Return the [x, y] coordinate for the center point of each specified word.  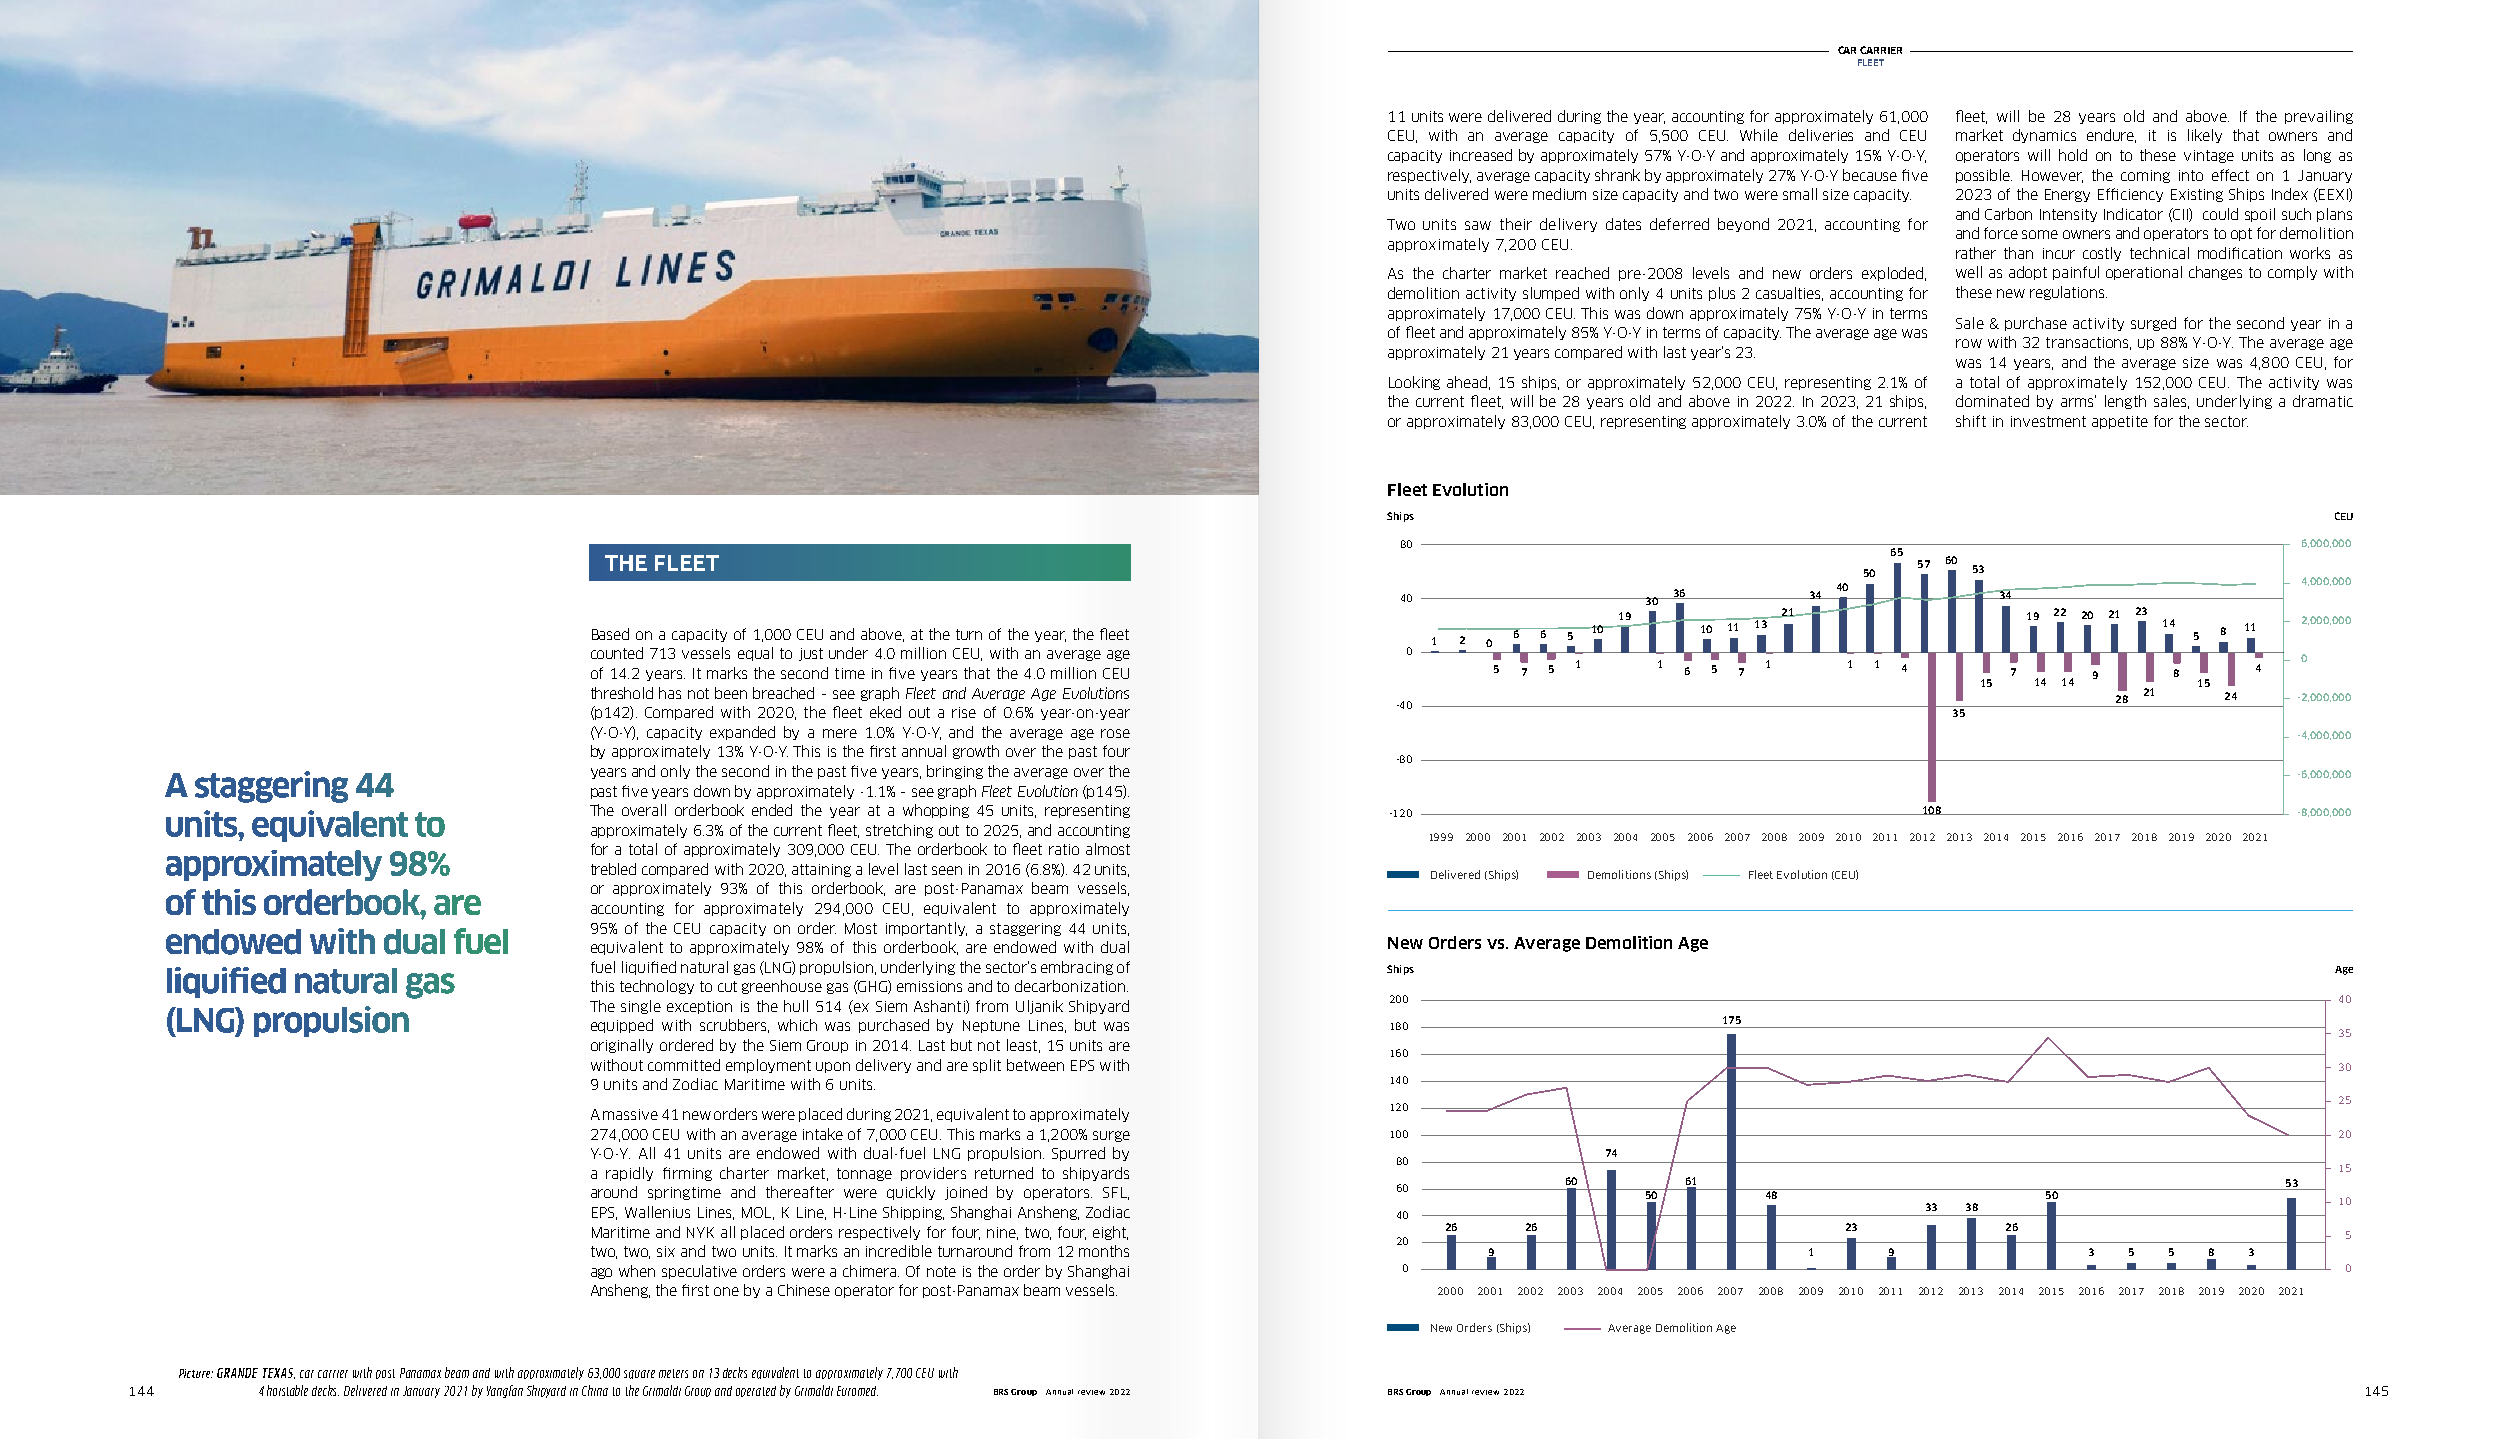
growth [976, 752]
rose [1115, 733]
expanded [742, 733]
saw [1478, 225]
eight [1110, 1233]
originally [622, 1046]
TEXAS [279, 1373]
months [1104, 1251]
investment [2048, 421]
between [1035, 1065]
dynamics [2044, 136]
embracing [1077, 968]
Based [610, 634]
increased [1481, 155]
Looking [1414, 383]
